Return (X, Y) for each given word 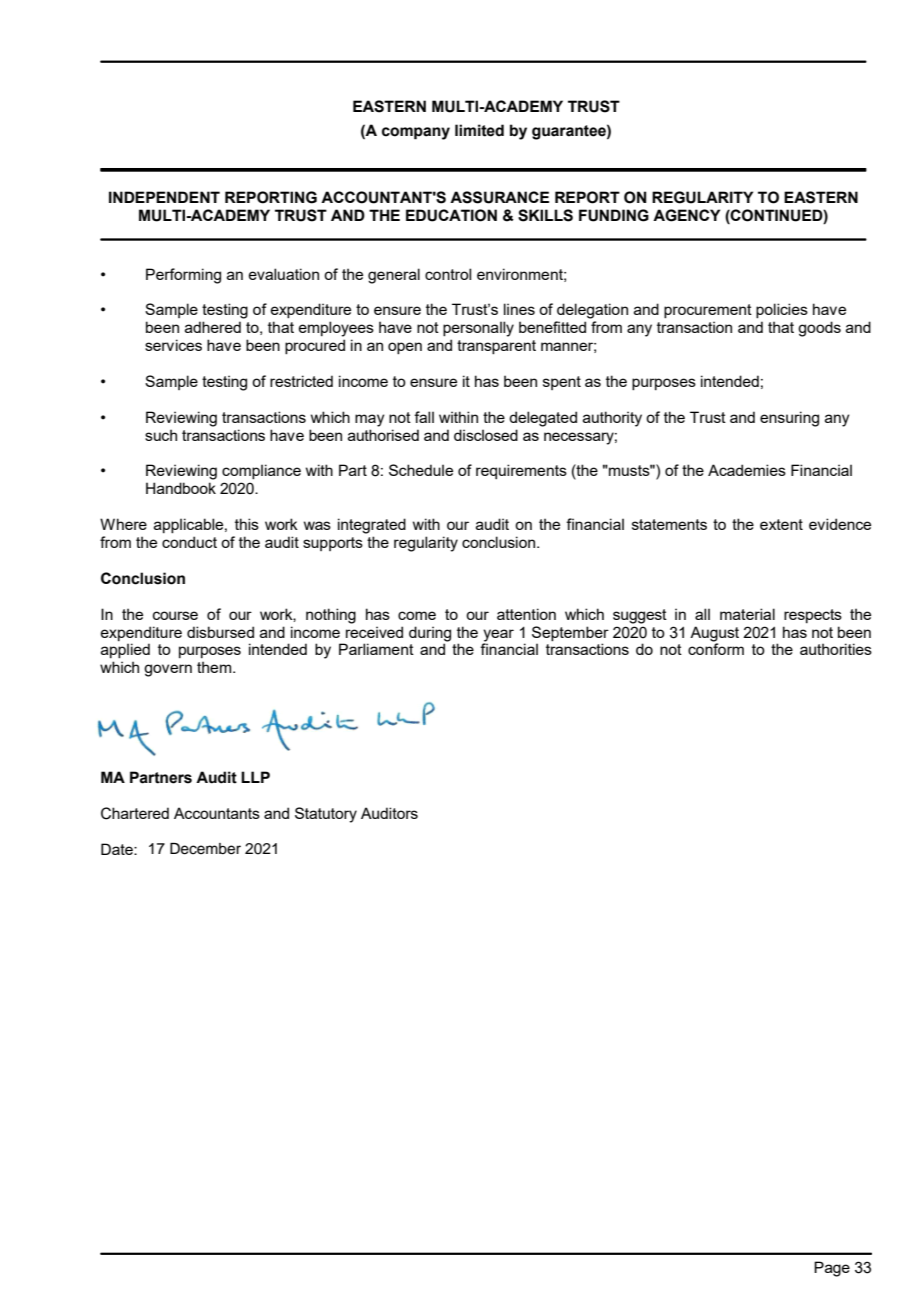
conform (716, 648)
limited (479, 130)
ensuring (789, 419)
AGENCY (686, 215)
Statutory (326, 815)
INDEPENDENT (164, 197)
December (205, 849)
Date (118, 849)
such (161, 435)
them (215, 667)
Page (832, 1269)
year (498, 635)
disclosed (486, 435)
